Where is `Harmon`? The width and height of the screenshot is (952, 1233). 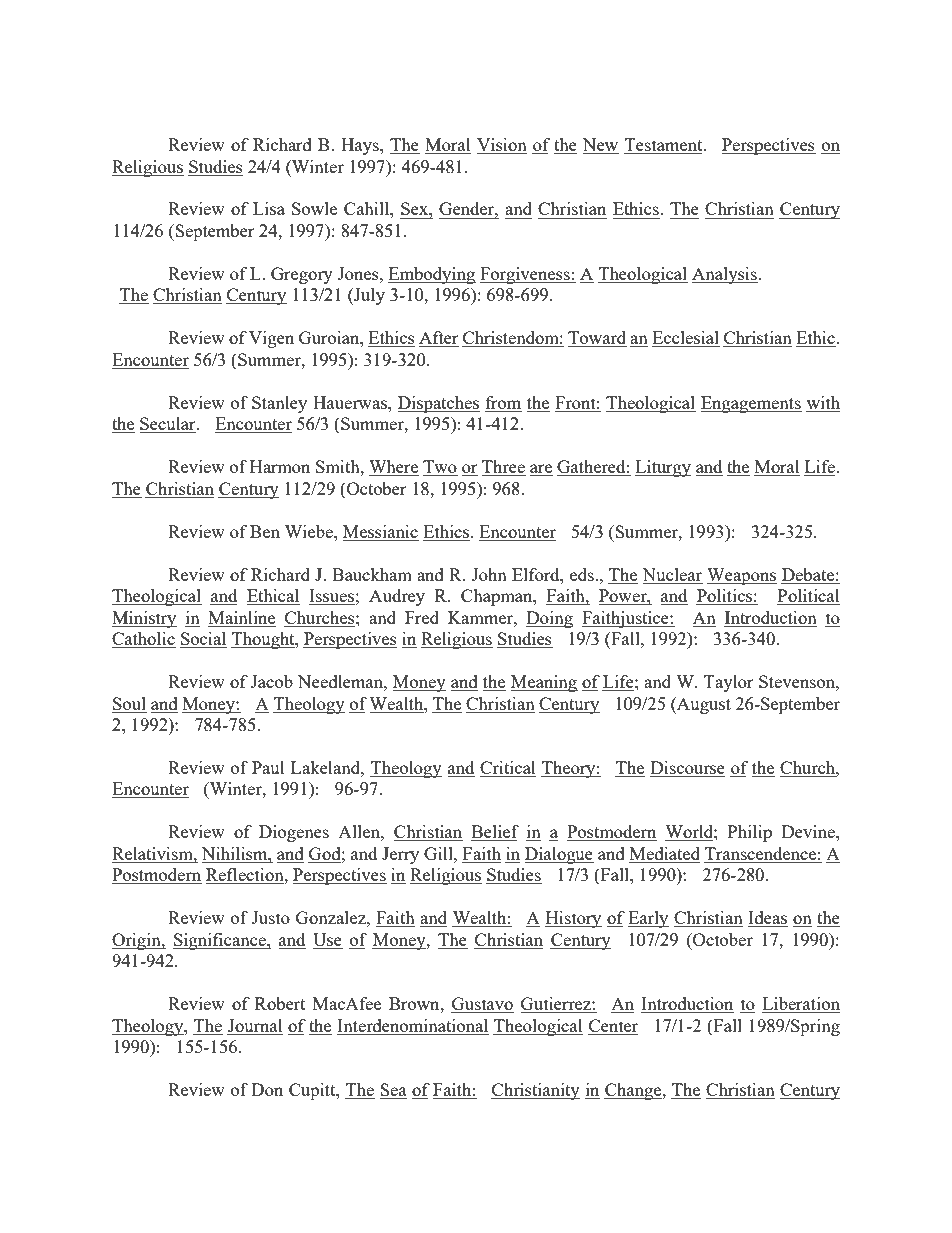 Harmon is located at coordinates (280, 466).
